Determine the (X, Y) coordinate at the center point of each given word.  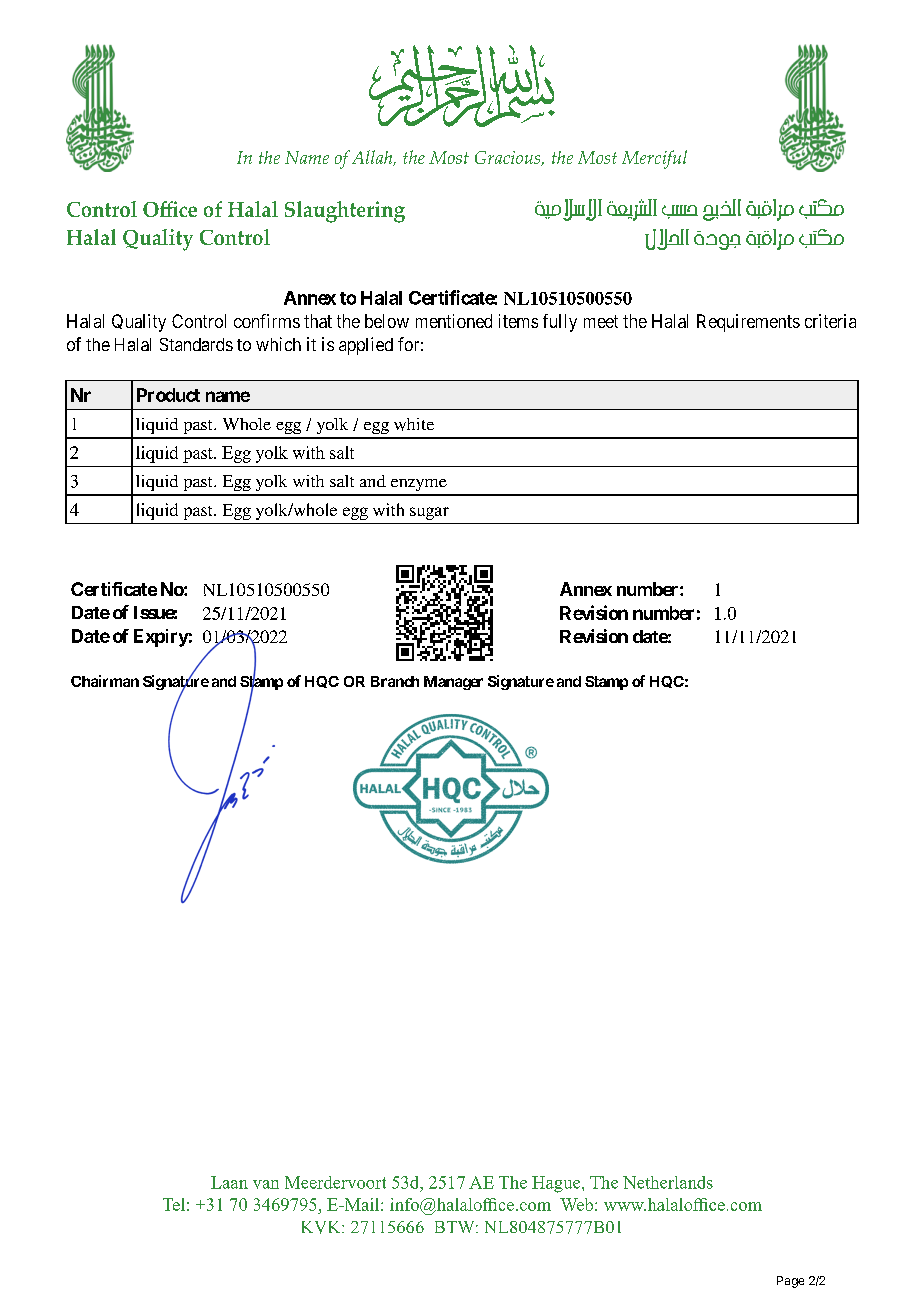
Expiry (161, 638)
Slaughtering (345, 212)
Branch (395, 681)
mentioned (454, 321)
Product (168, 395)
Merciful (654, 159)
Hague (557, 1184)
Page (790, 1282)
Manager (453, 683)
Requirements (748, 323)
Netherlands (668, 1182)
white (414, 424)
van (266, 1184)
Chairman (105, 681)
